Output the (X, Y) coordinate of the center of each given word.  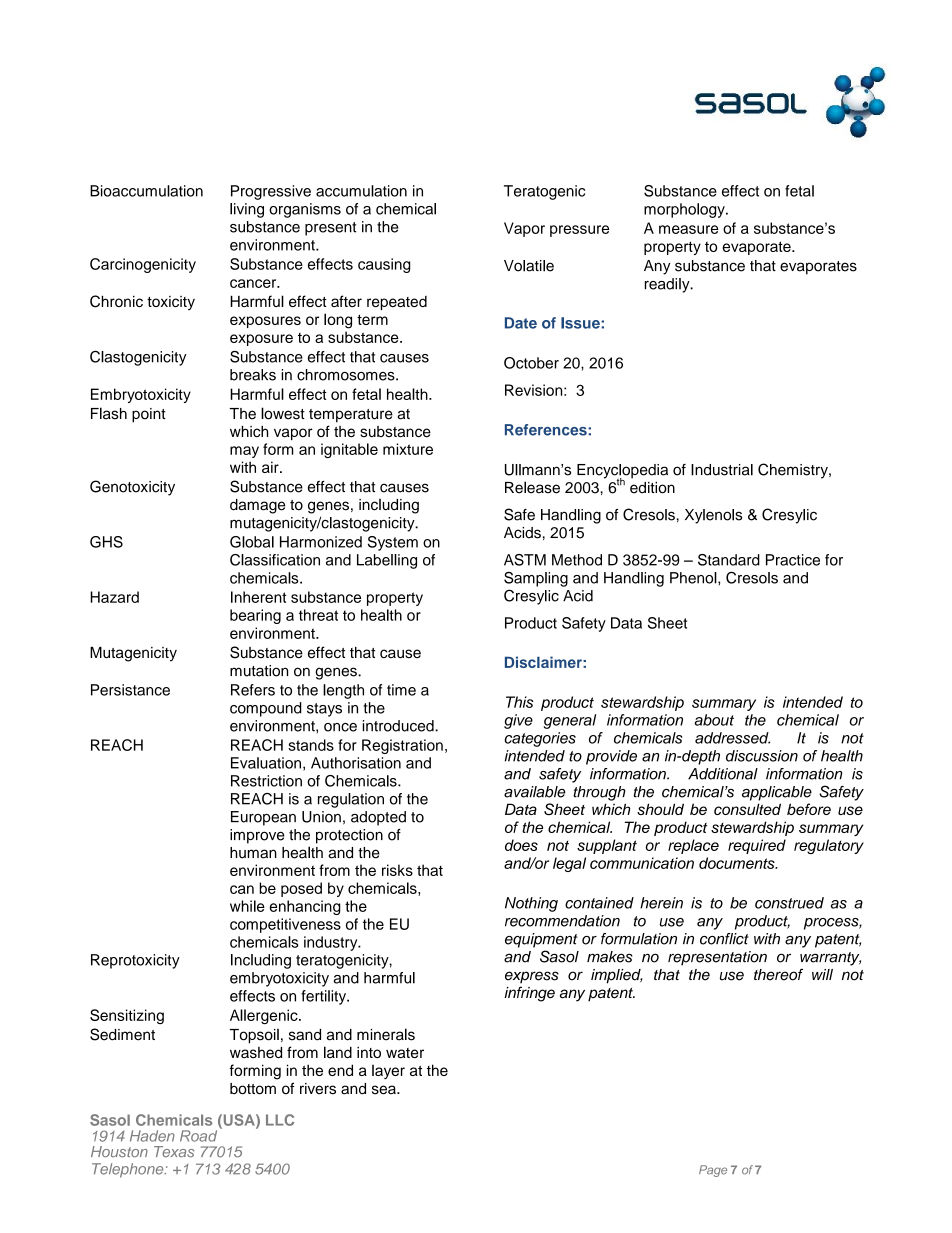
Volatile (529, 266)
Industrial (722, 470)
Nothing (531, 904)
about (714, 720)
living (247, 210)
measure (689, 229)
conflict (724, 939)
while (247, 906)
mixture (408, 449)
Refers (253, 690)
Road (198, 1136)
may (244, 452)
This (520, 702)
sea (385, 1090)
